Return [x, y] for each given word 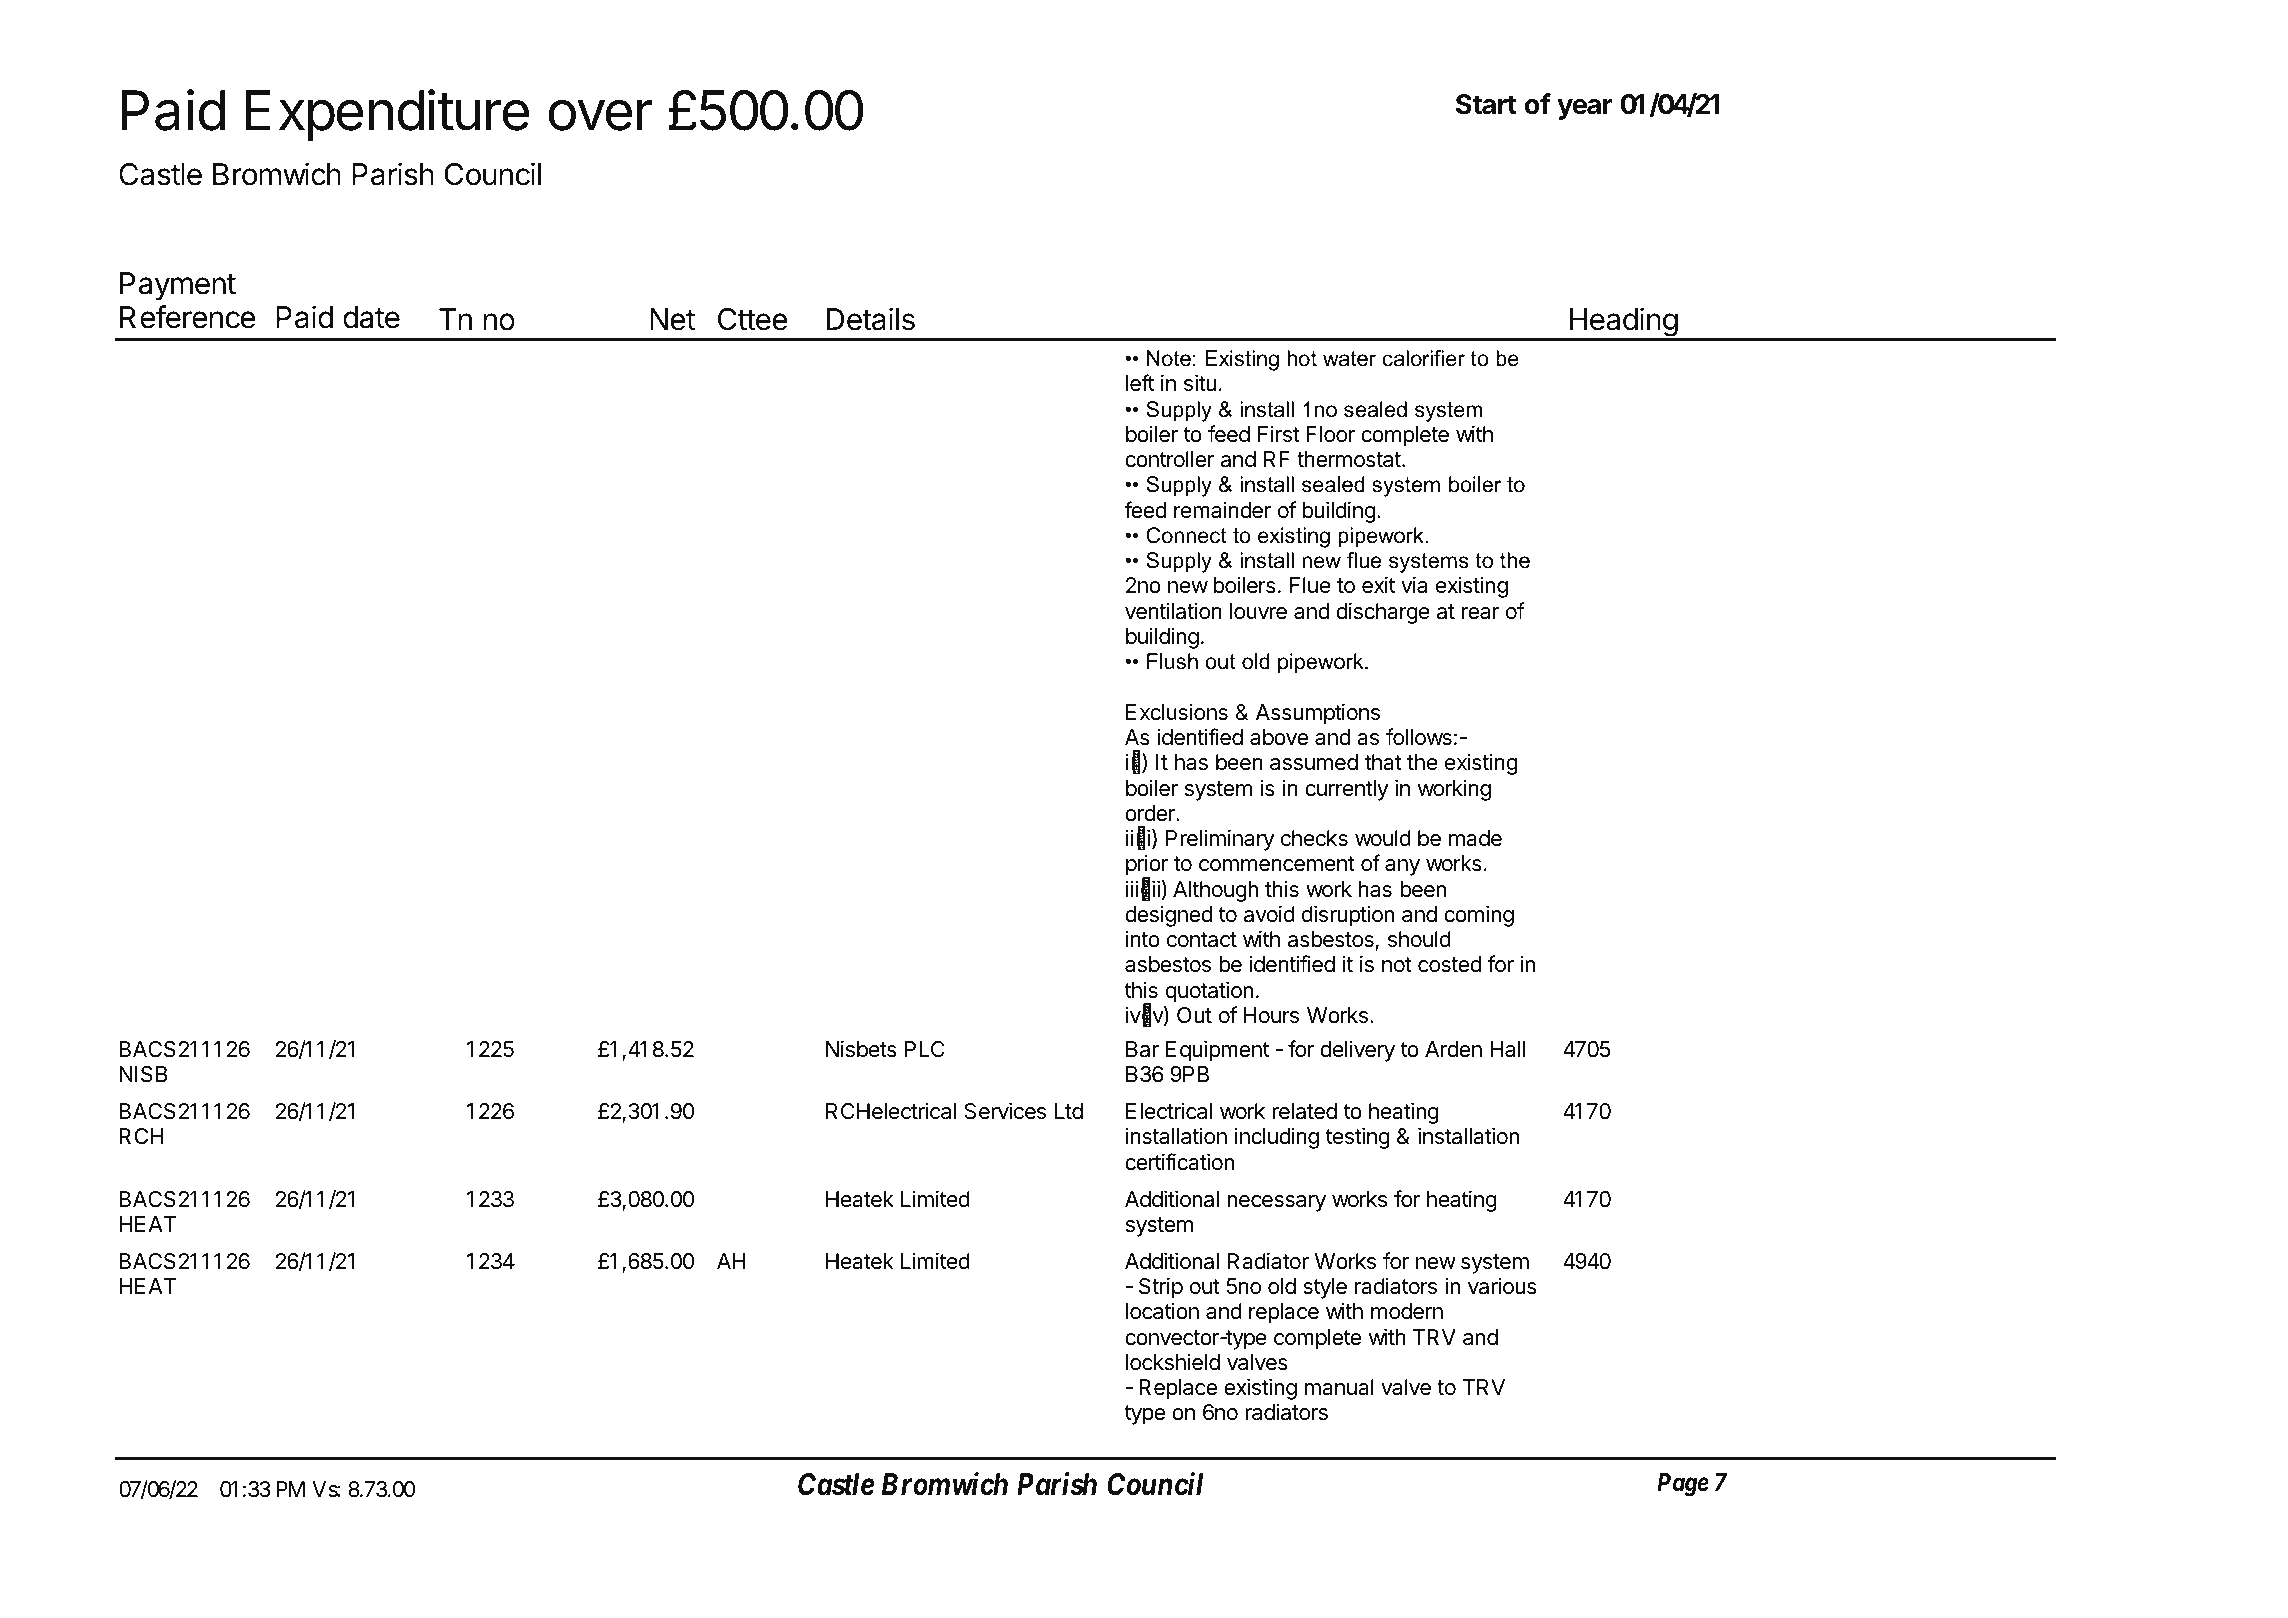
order [1151, 813]
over [600, 115]
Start [1486, 104]
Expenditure [387, 115]
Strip [1161, 1288]
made [1475, 838]
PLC [925, 1049]
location [1162, 1311]
